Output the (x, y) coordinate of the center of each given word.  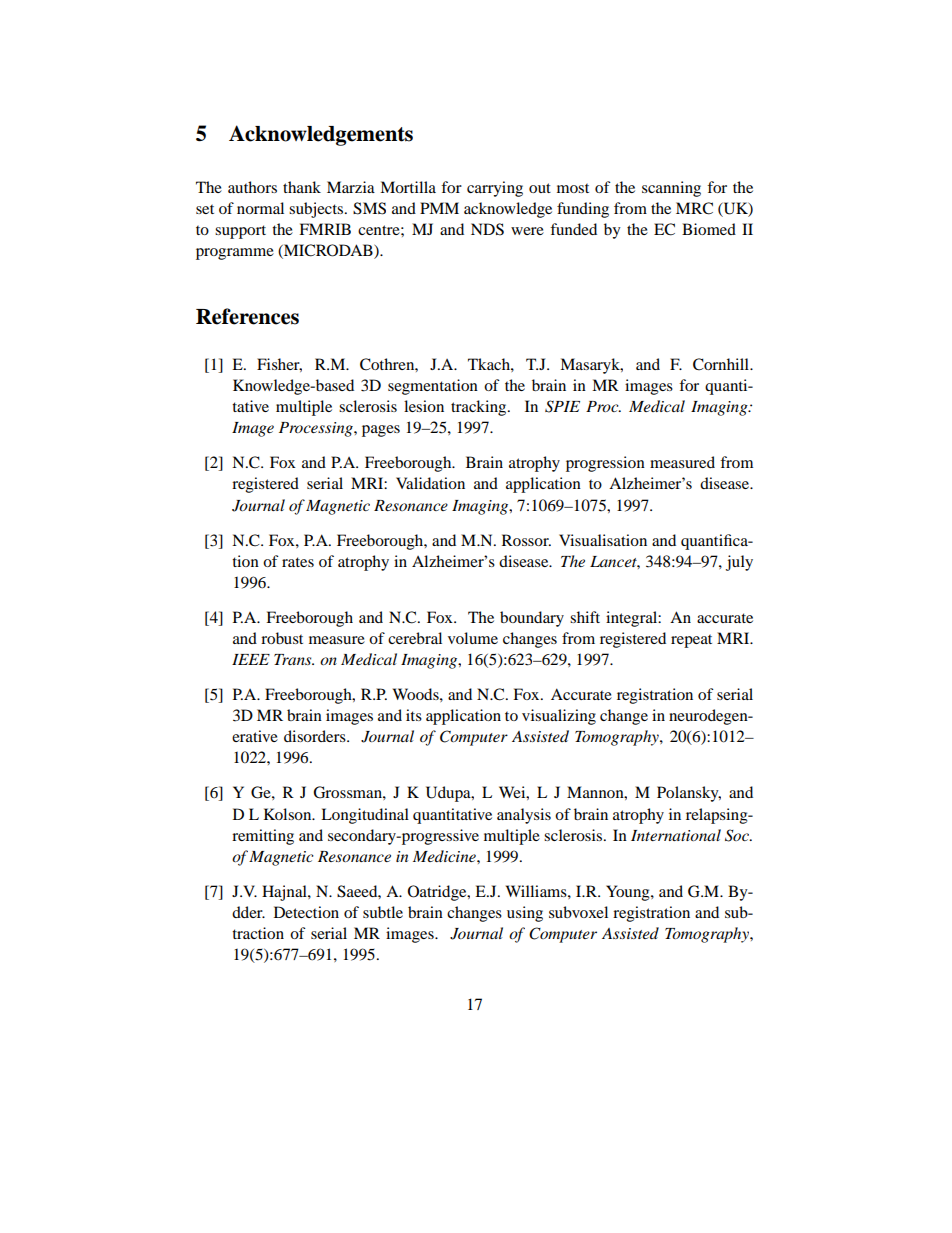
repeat (691, 641)
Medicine (445, 856)
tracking (480, 408)
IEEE (251, 659)
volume (473, 638)
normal (260, 208)
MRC (694, 208)
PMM (439, 208)
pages (381, 431)
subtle (383, 912)
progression (605, 464)
